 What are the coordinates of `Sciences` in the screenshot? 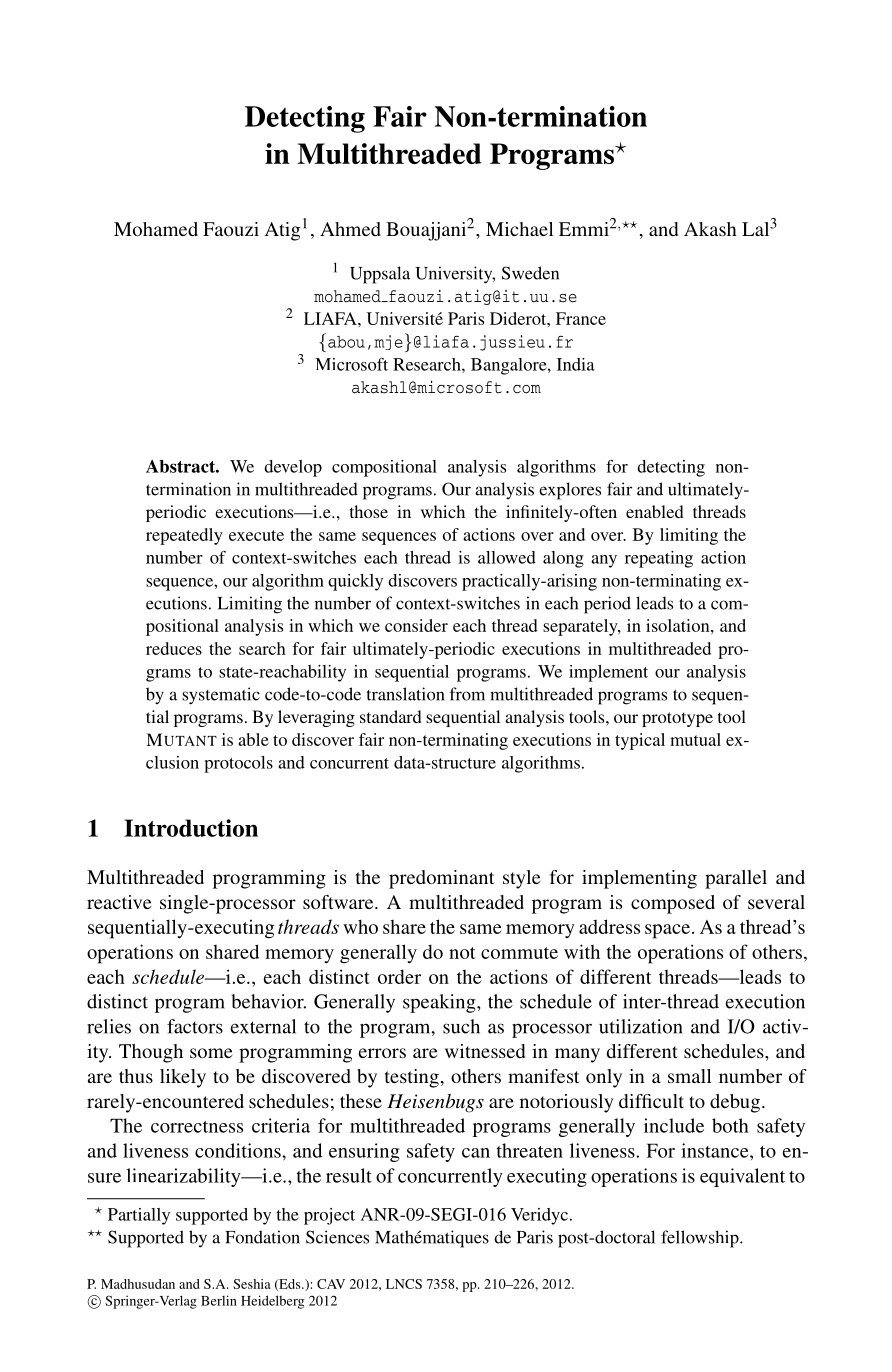 It's located at (337, 1237).
